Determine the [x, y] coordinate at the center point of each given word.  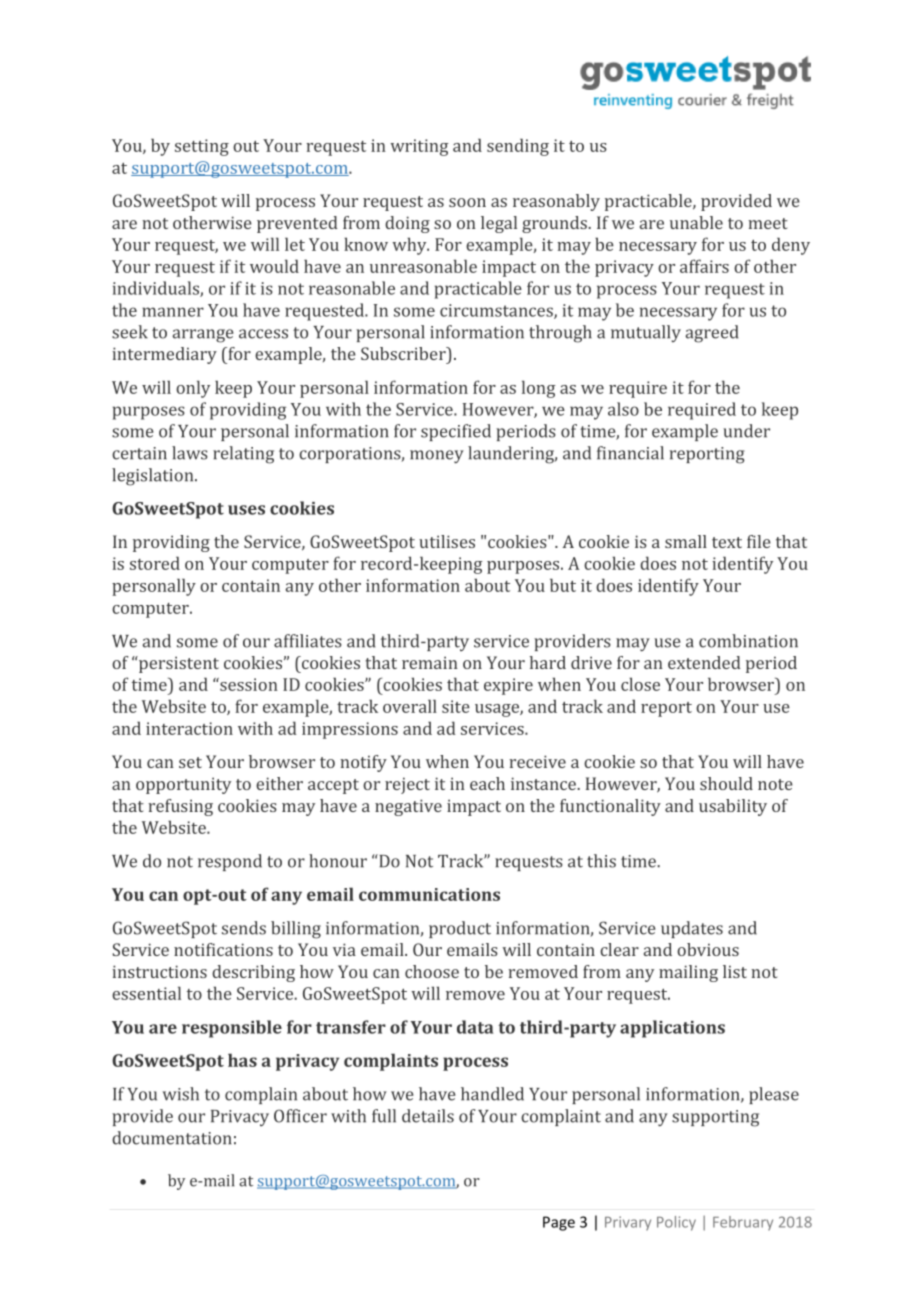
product [460, 929]
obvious [708, 949]
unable [696, 222]
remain [430, 662]
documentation [172, 1138]
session [248, 684]
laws [190, 453]
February [743, 1223]
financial [630, 453]
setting [202, 147]
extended [704, 662]
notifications [223, 949]
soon [467, 202]
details [428, 1116]
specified [456, 432]
